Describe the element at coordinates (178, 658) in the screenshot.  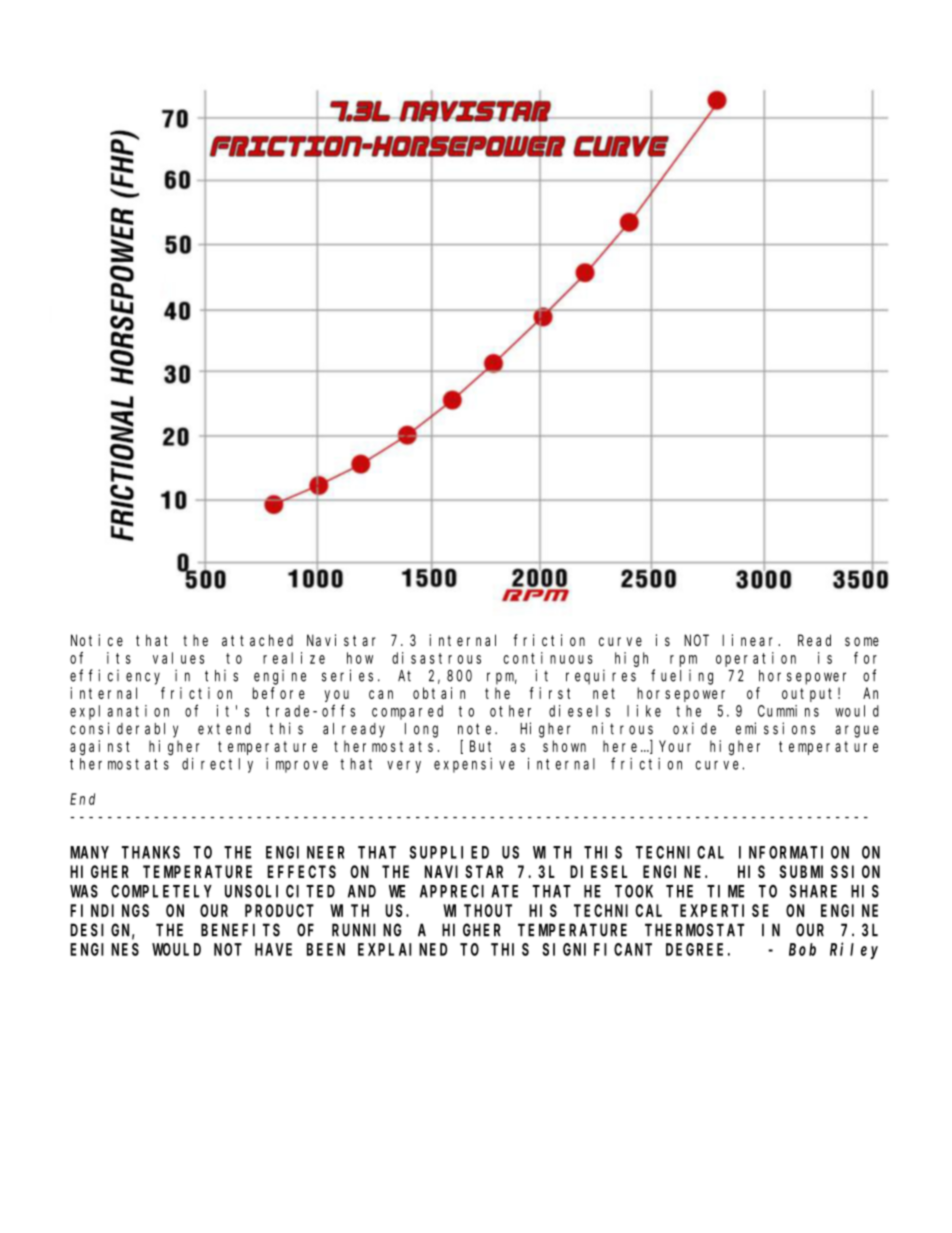
I see `values` at that location.
